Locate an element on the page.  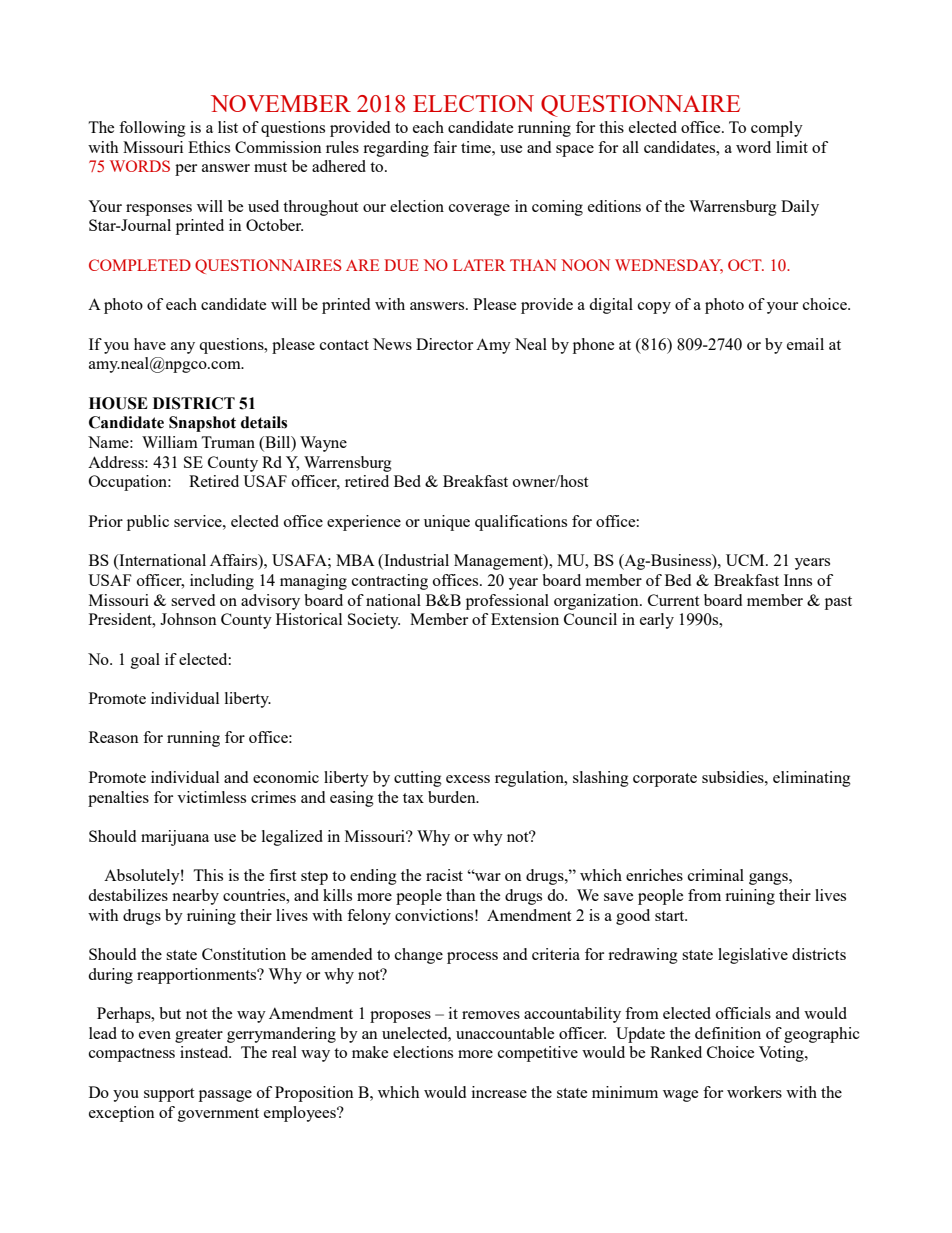
increase is located at coordinates (499, 1092).
